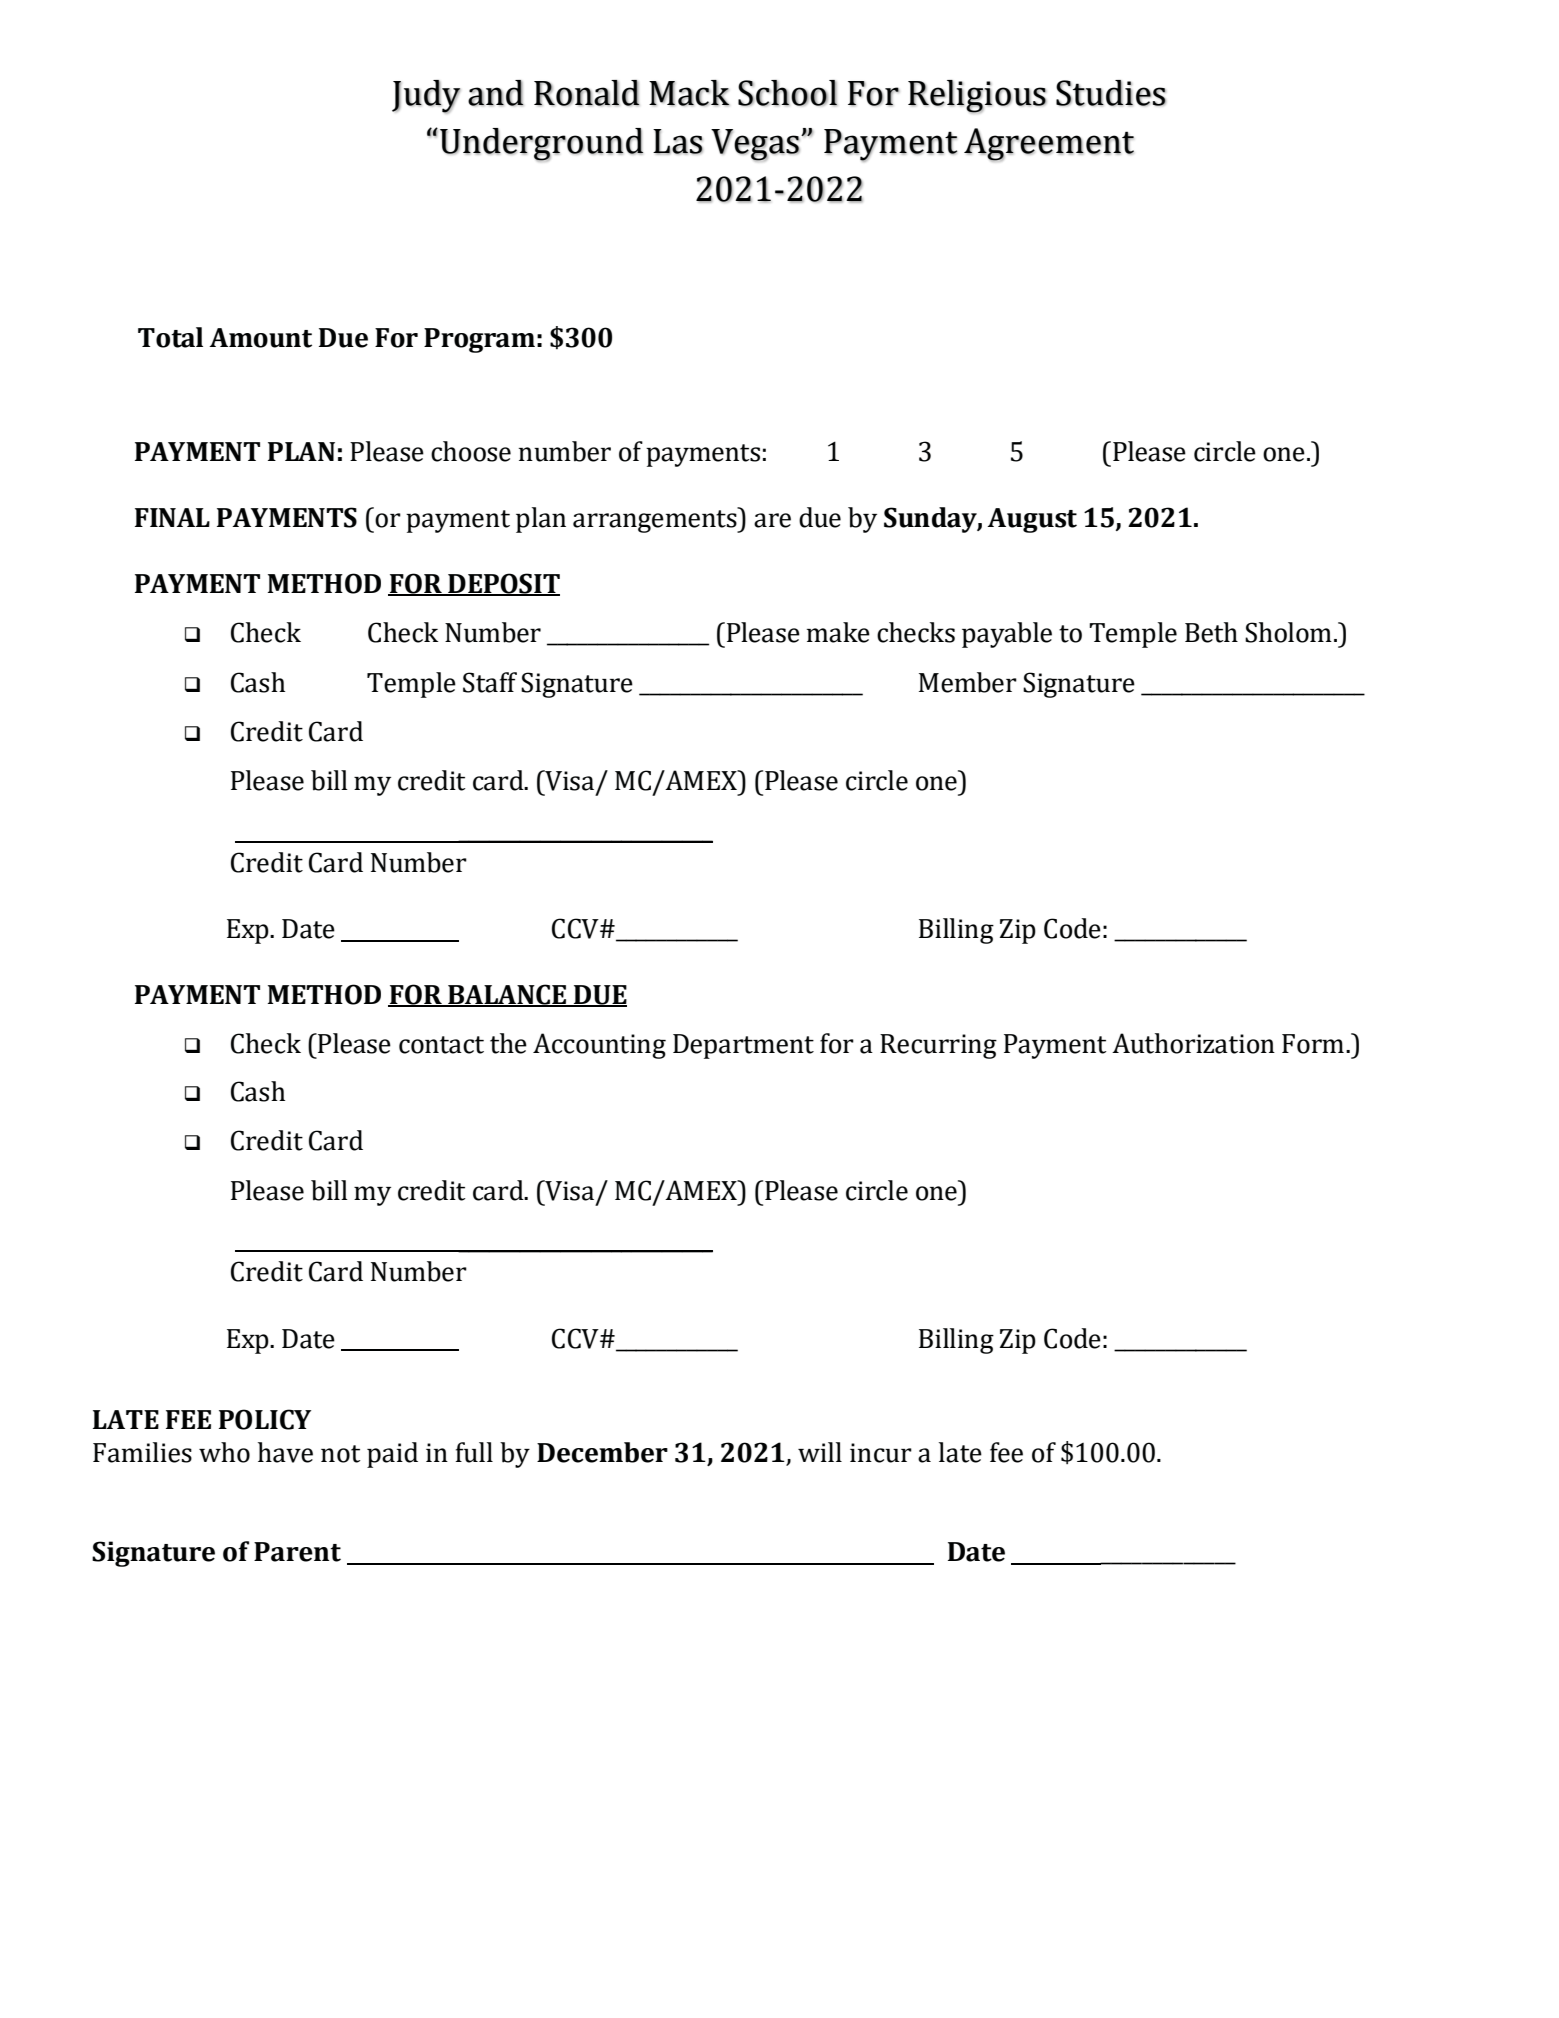 This screenshot has width=1559, height=2018. Describe the element at coordinates (1193, 1043) in the screenshot. I see `Authorization` at that location.
